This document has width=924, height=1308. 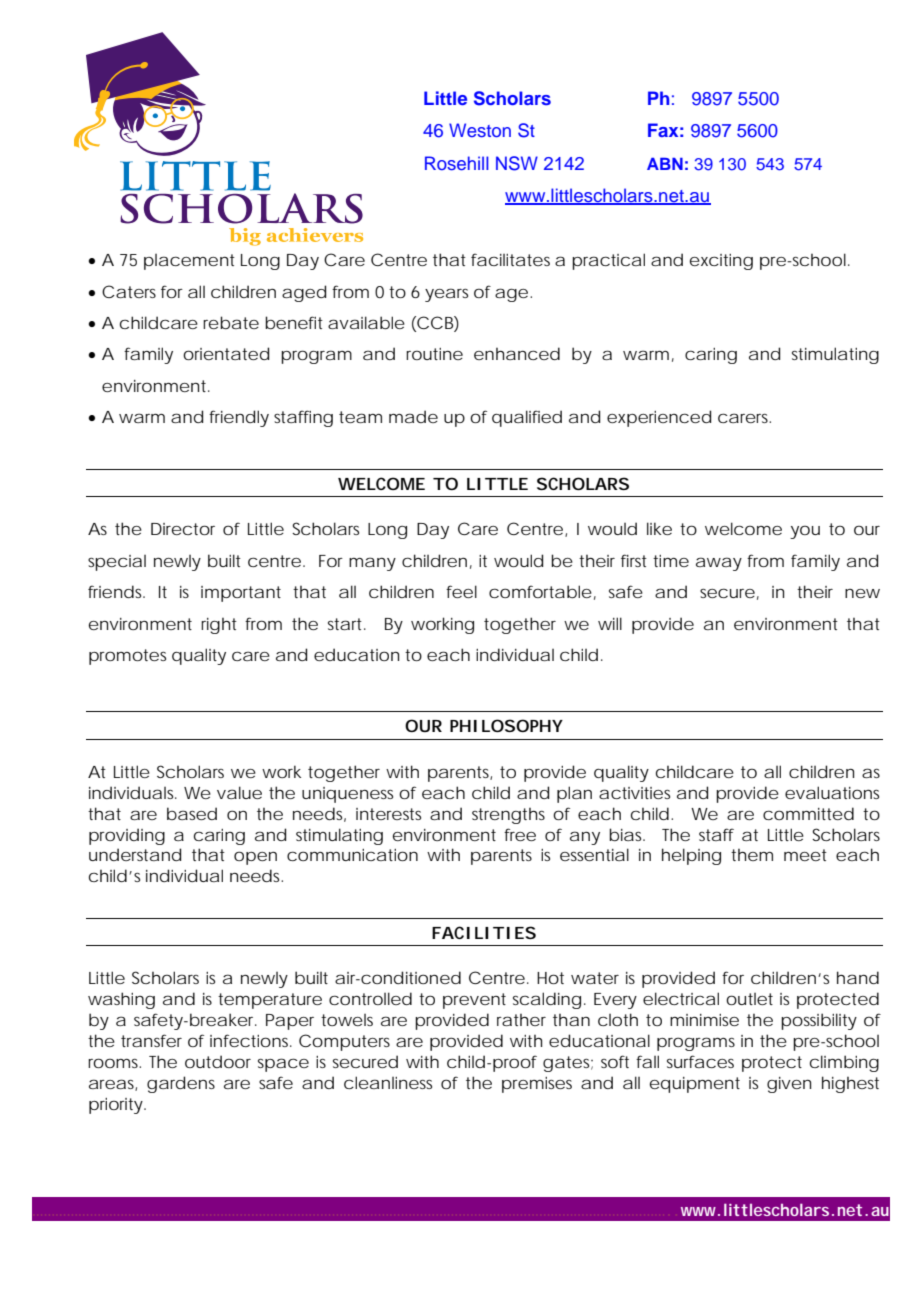 I want to click on NSW, so click(x=517, y=163).
